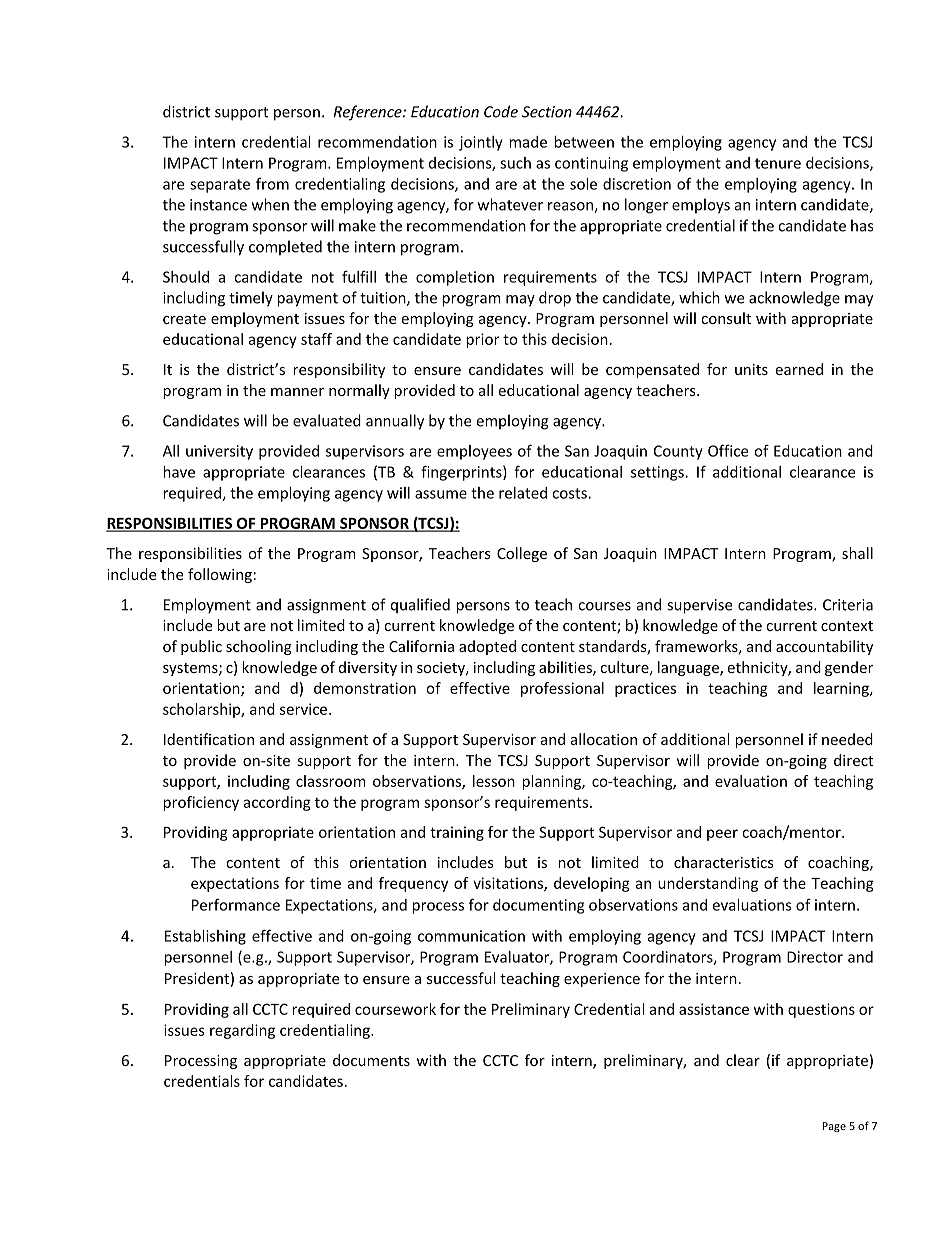  Describe the element at coordinates (728, 450) in the screenshot. I see `Office` at that location.
